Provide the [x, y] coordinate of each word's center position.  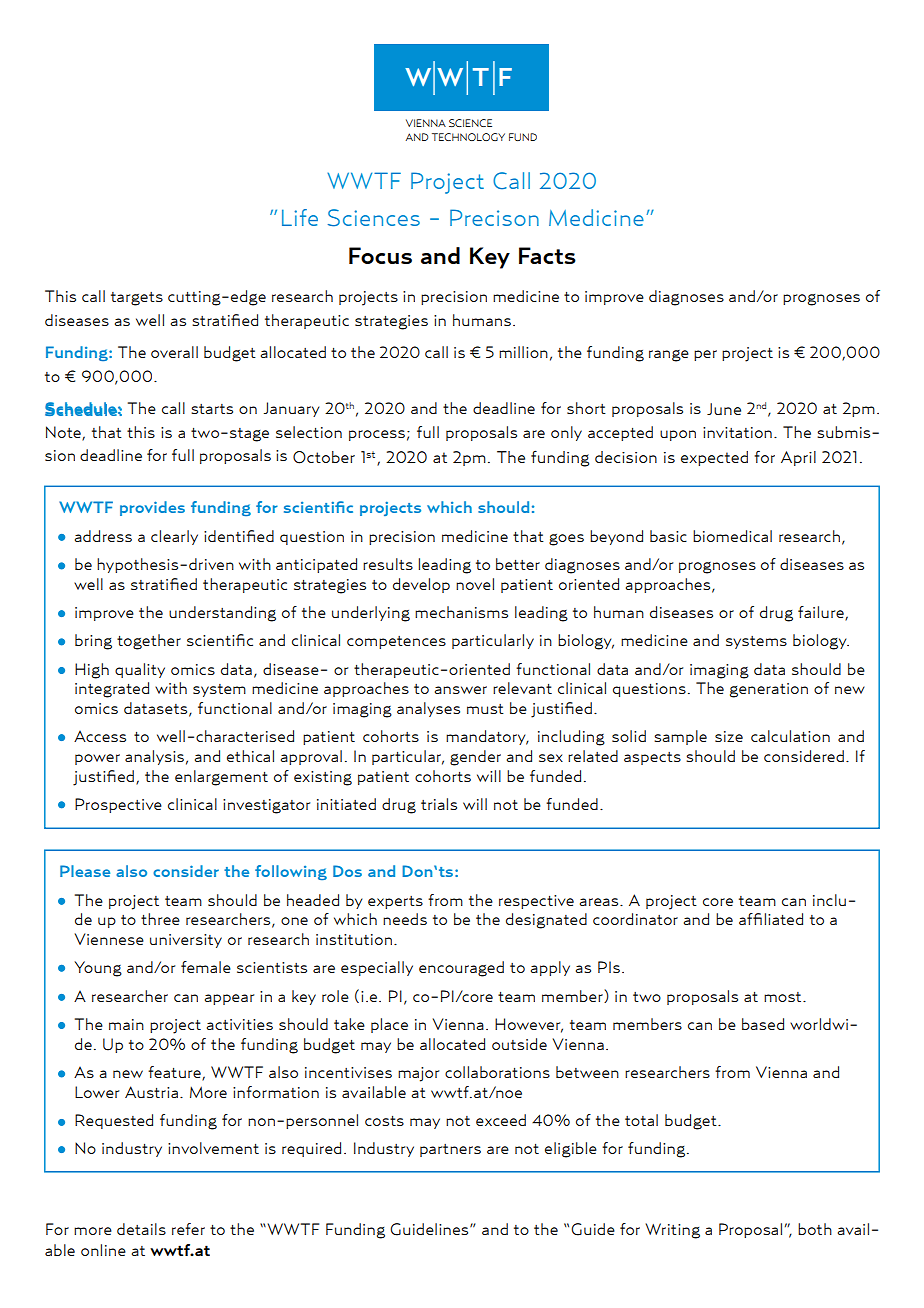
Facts [547, 255]
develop [421, 585]
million [523, 352]
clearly [174, 537]
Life [300, 217]
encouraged [461, 969]
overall [174, 352]
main [126, 1024]
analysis [154, 757]
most [784, 997]
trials [439, 804]
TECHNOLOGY [468, 137]
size [729, 736]
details [141, 1229]
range [669, 356]
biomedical [732, 536]
